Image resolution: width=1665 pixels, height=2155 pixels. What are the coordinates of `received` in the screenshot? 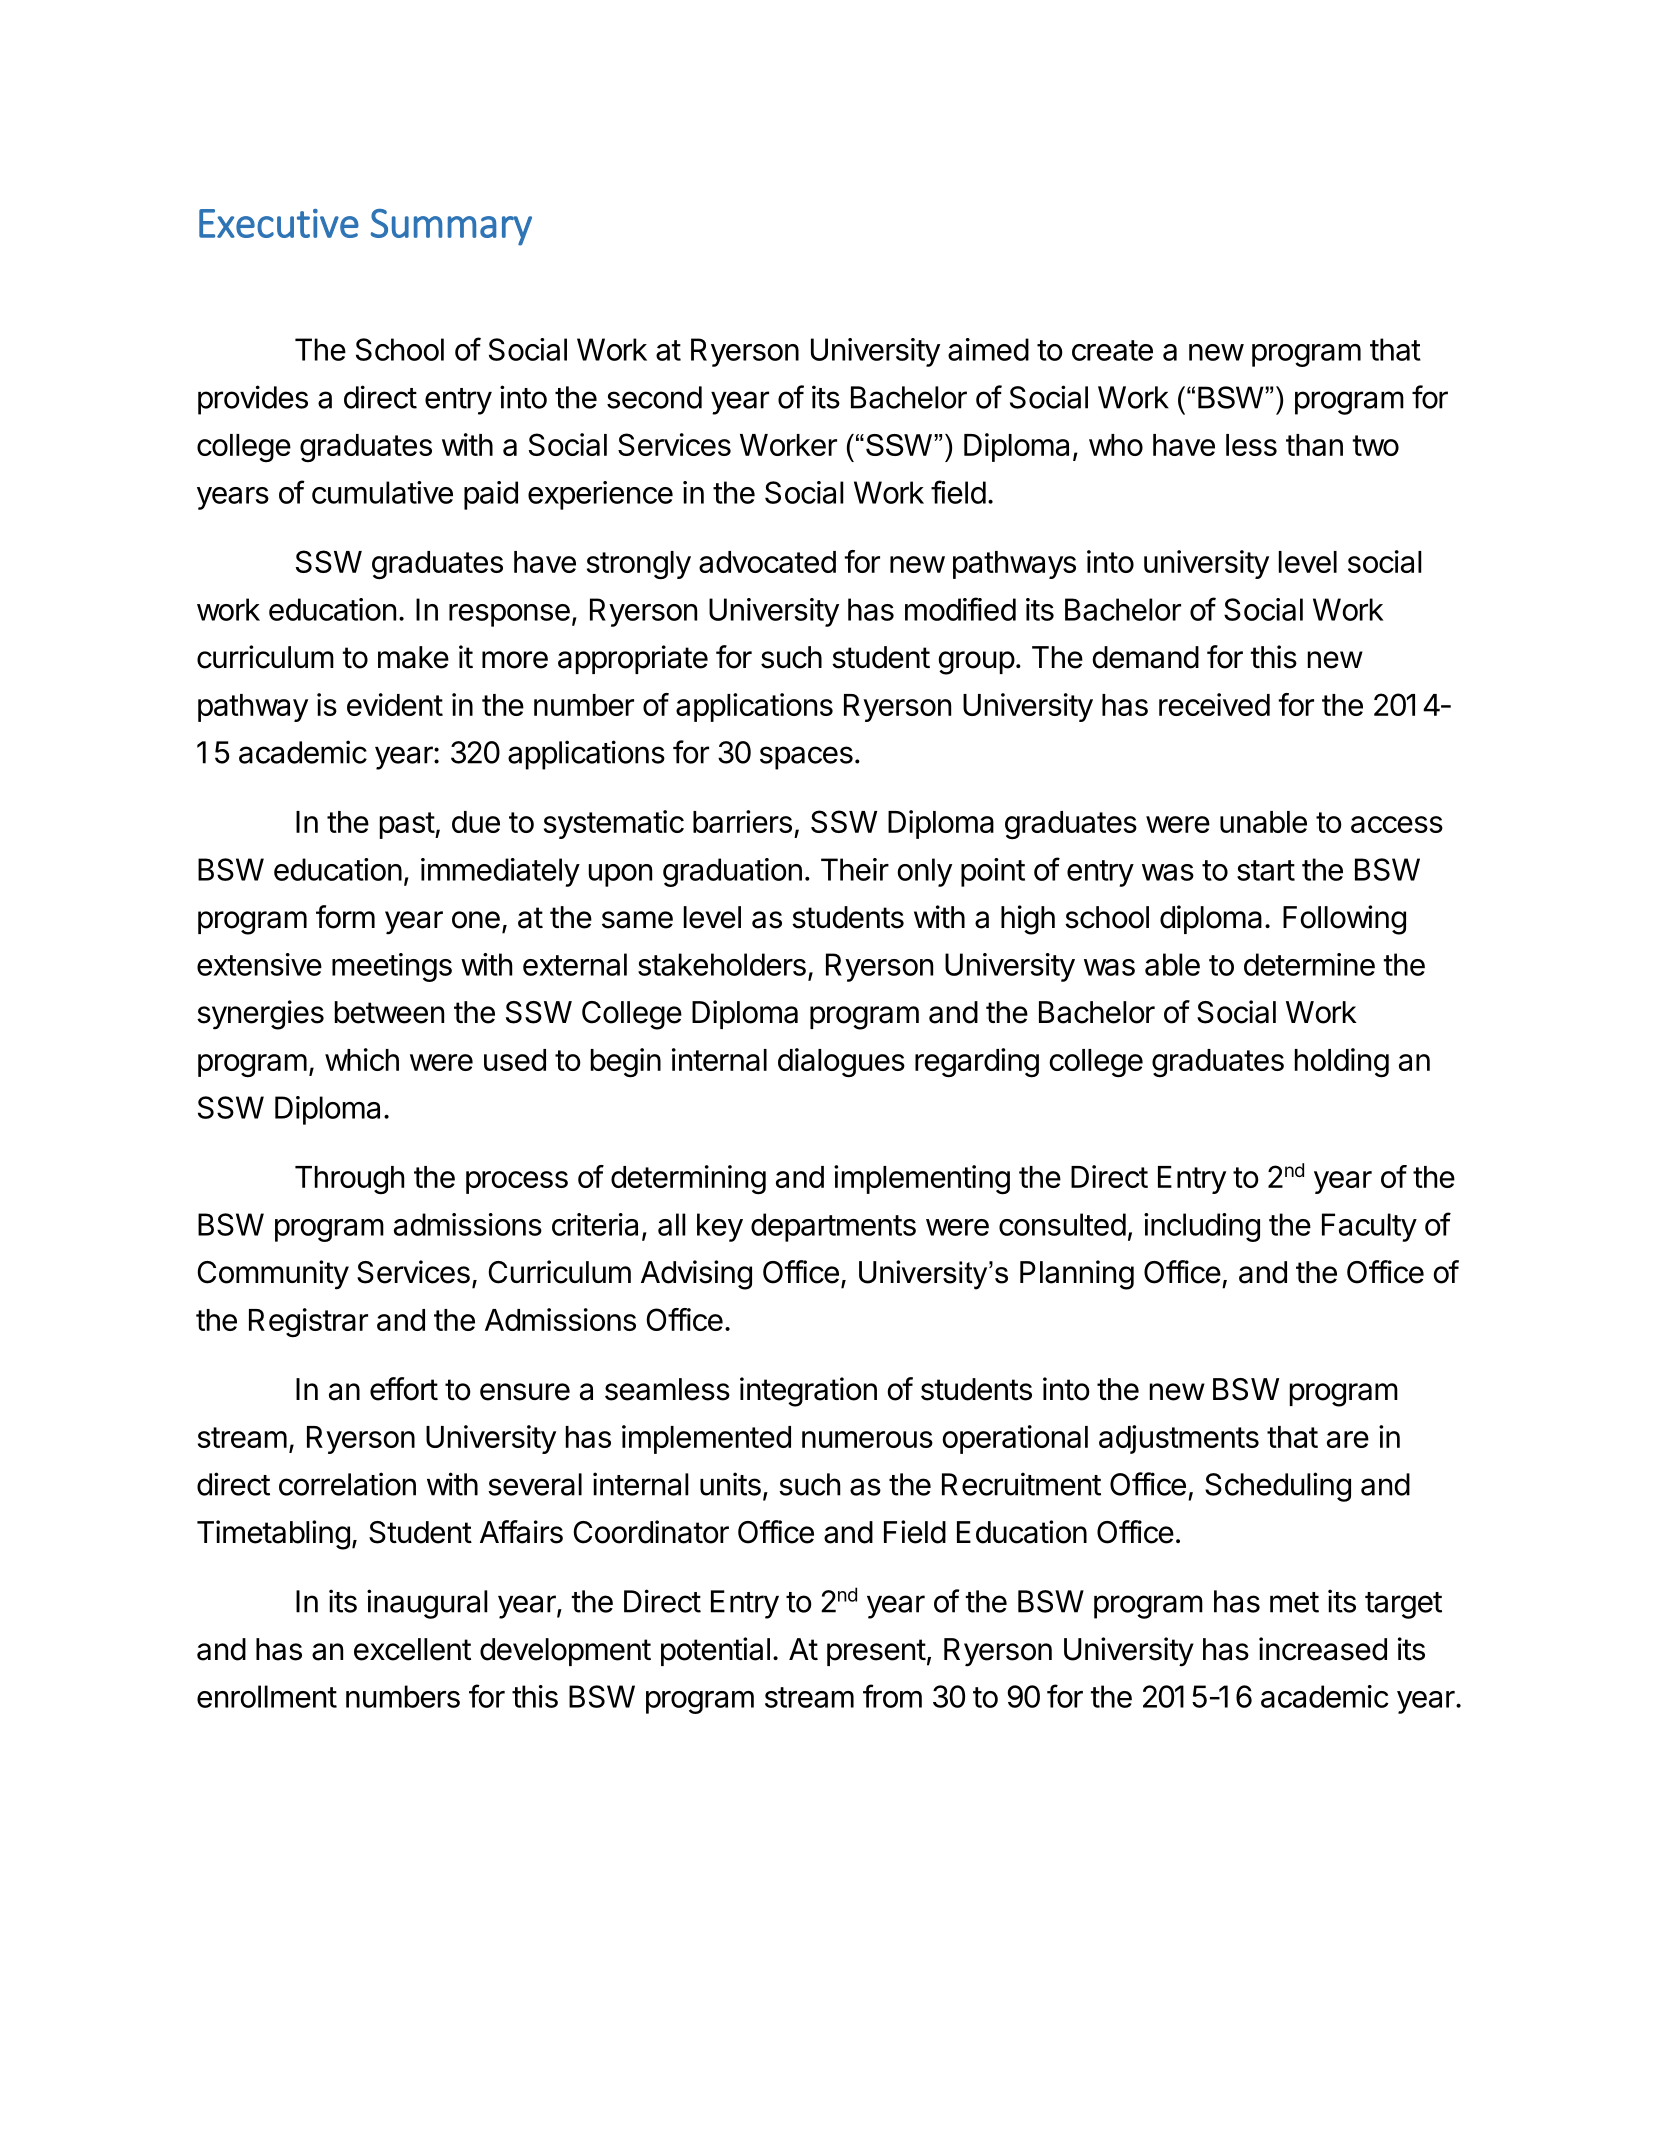 It's located at (1214, 704).
